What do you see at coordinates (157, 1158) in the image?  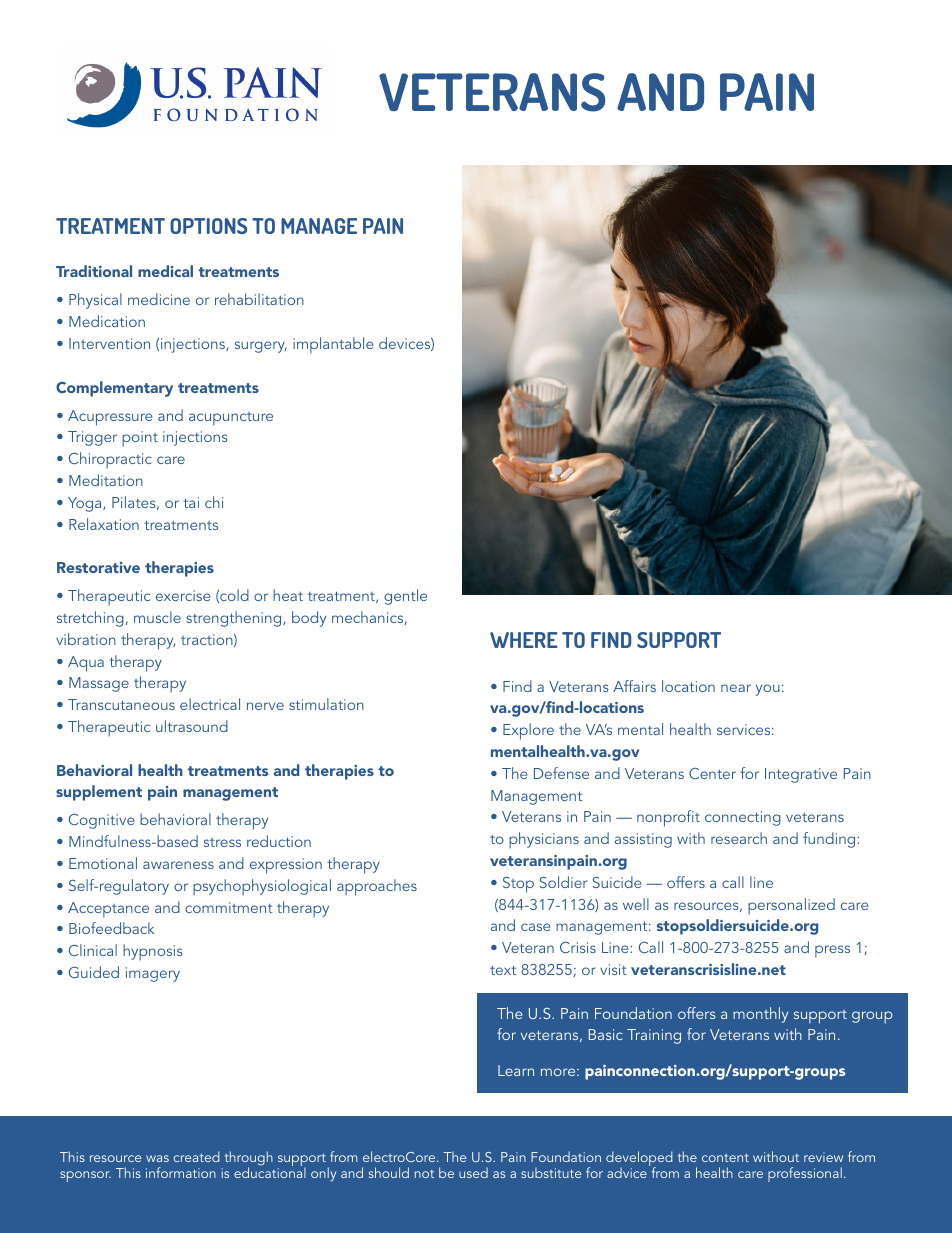 I see `was` at bounding box center [157, 1158].
